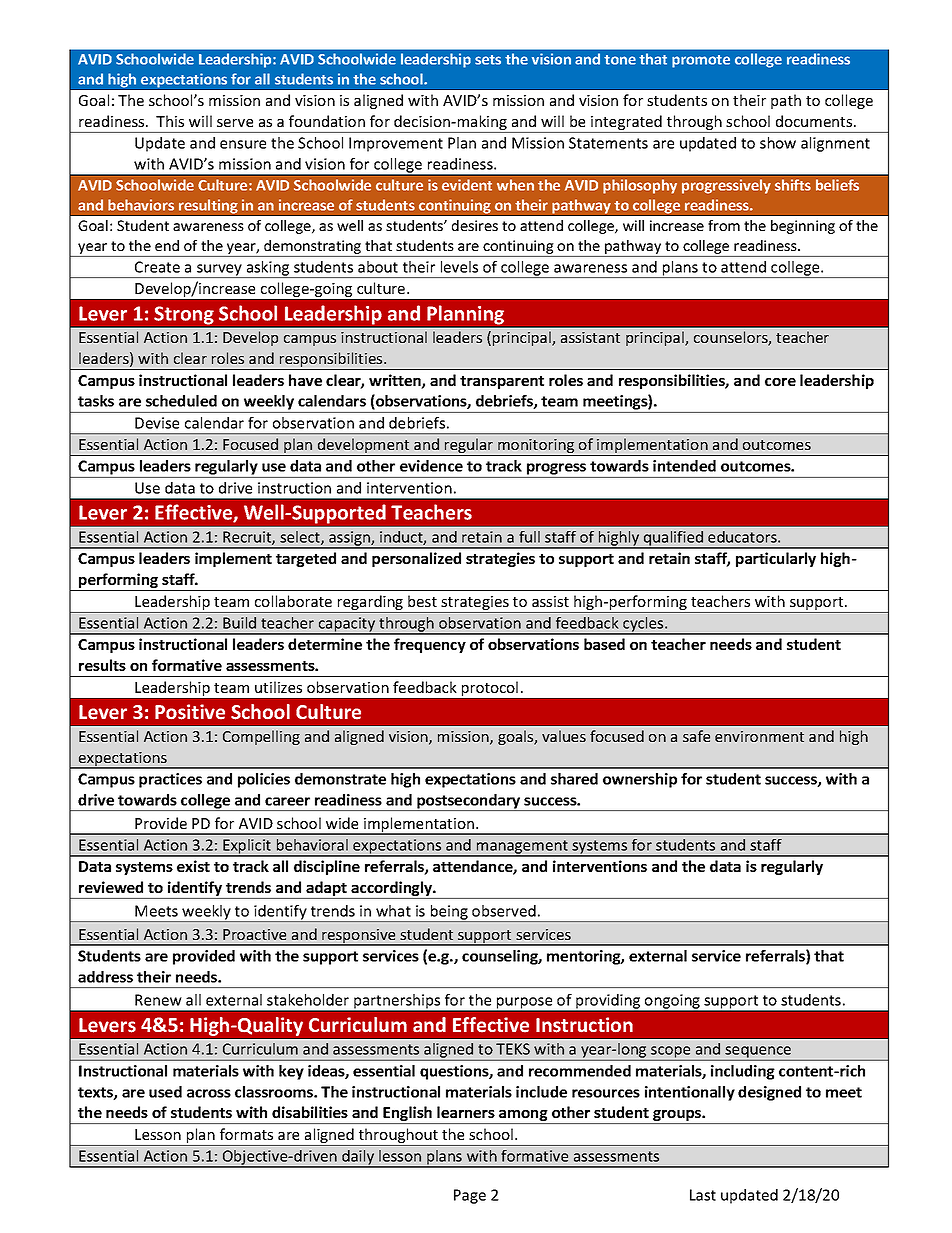  What do you see at coordinates (640, 780) in the screenshot?
I see `ownership` at bounding box center [640, 780].
